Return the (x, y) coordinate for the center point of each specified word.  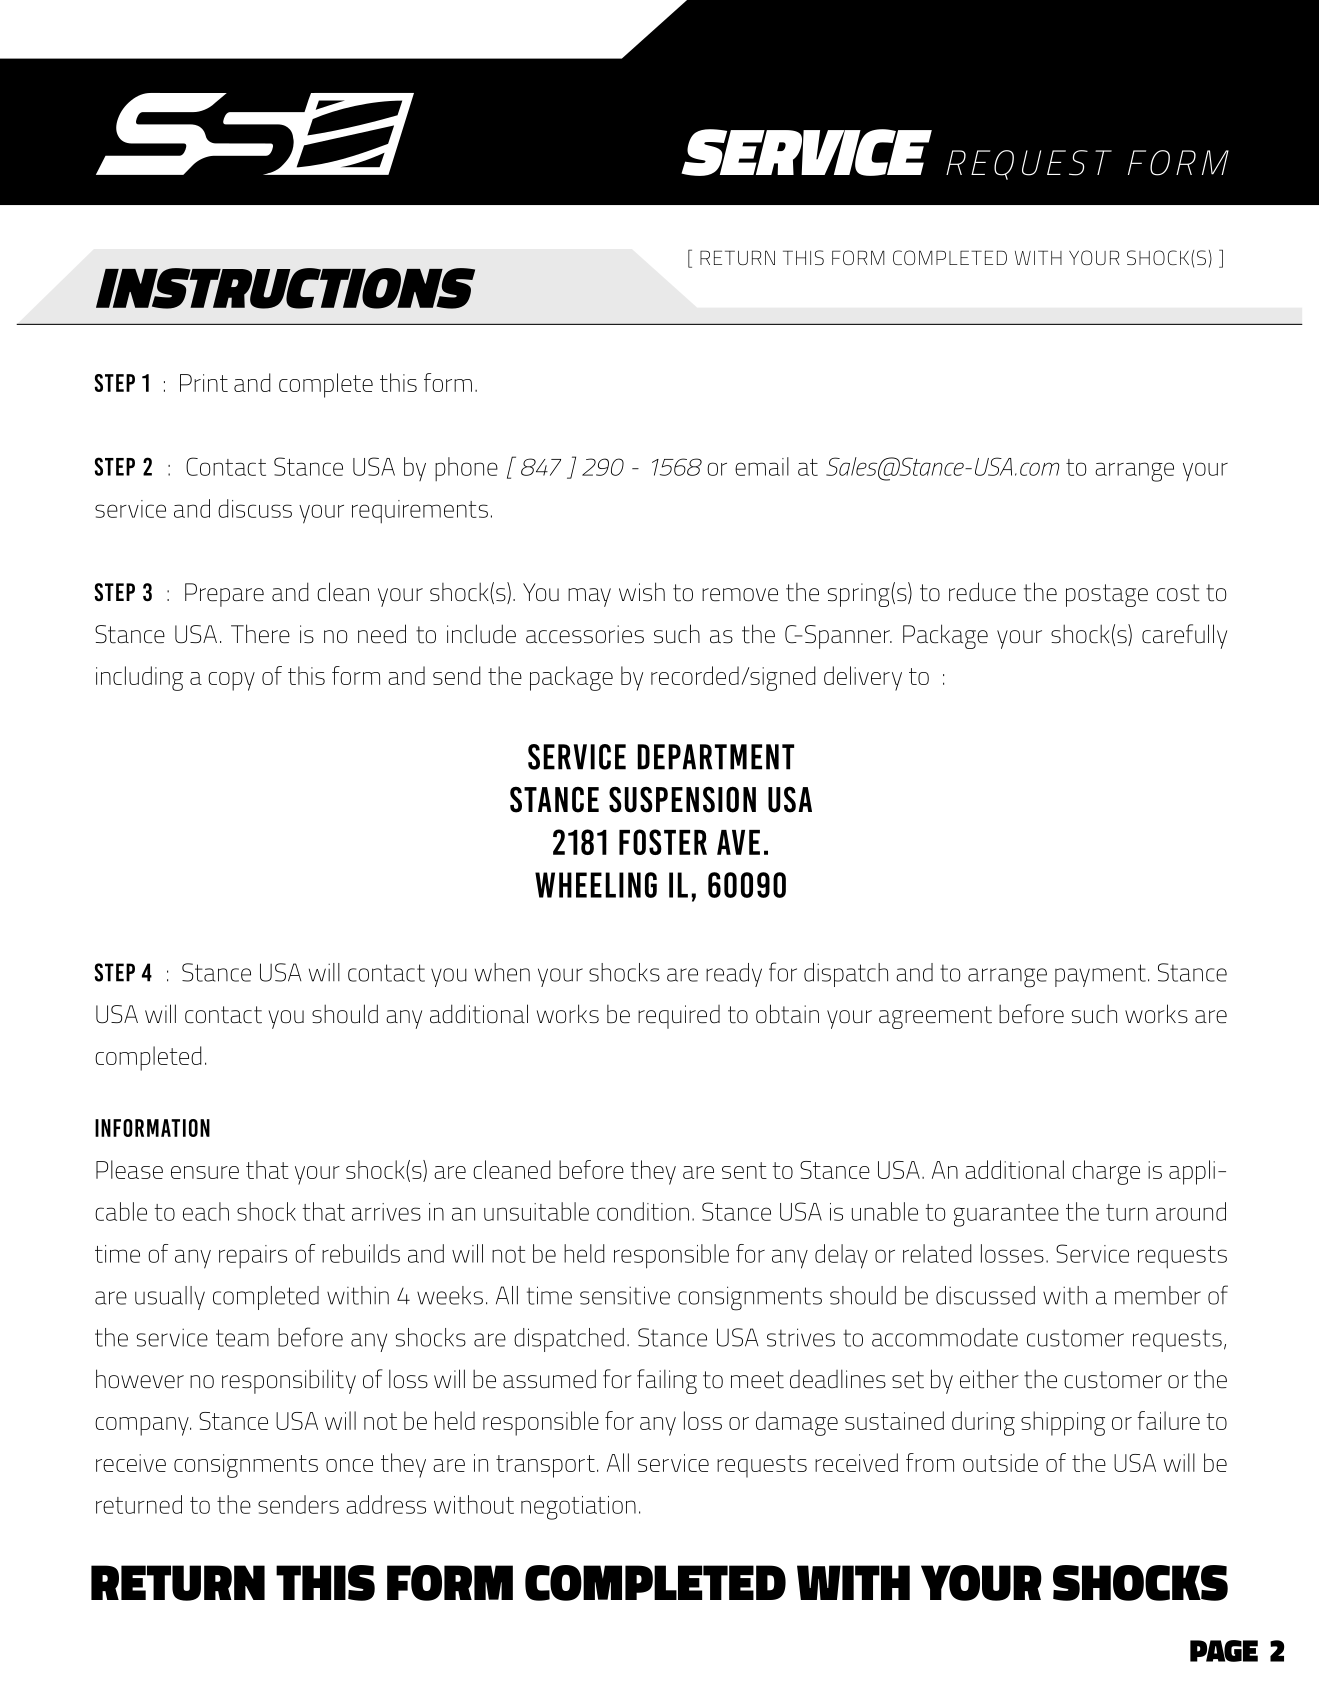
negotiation (578, 1508)
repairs (253, 1256)
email (762, 466)
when (502, 972)
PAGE (1224, 1651)
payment (1100, 975)
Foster (663, 842)
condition (643, 1211)
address (386, 1504)
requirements (420, 511)
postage (1107, 595)
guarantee (1006, 1215)
